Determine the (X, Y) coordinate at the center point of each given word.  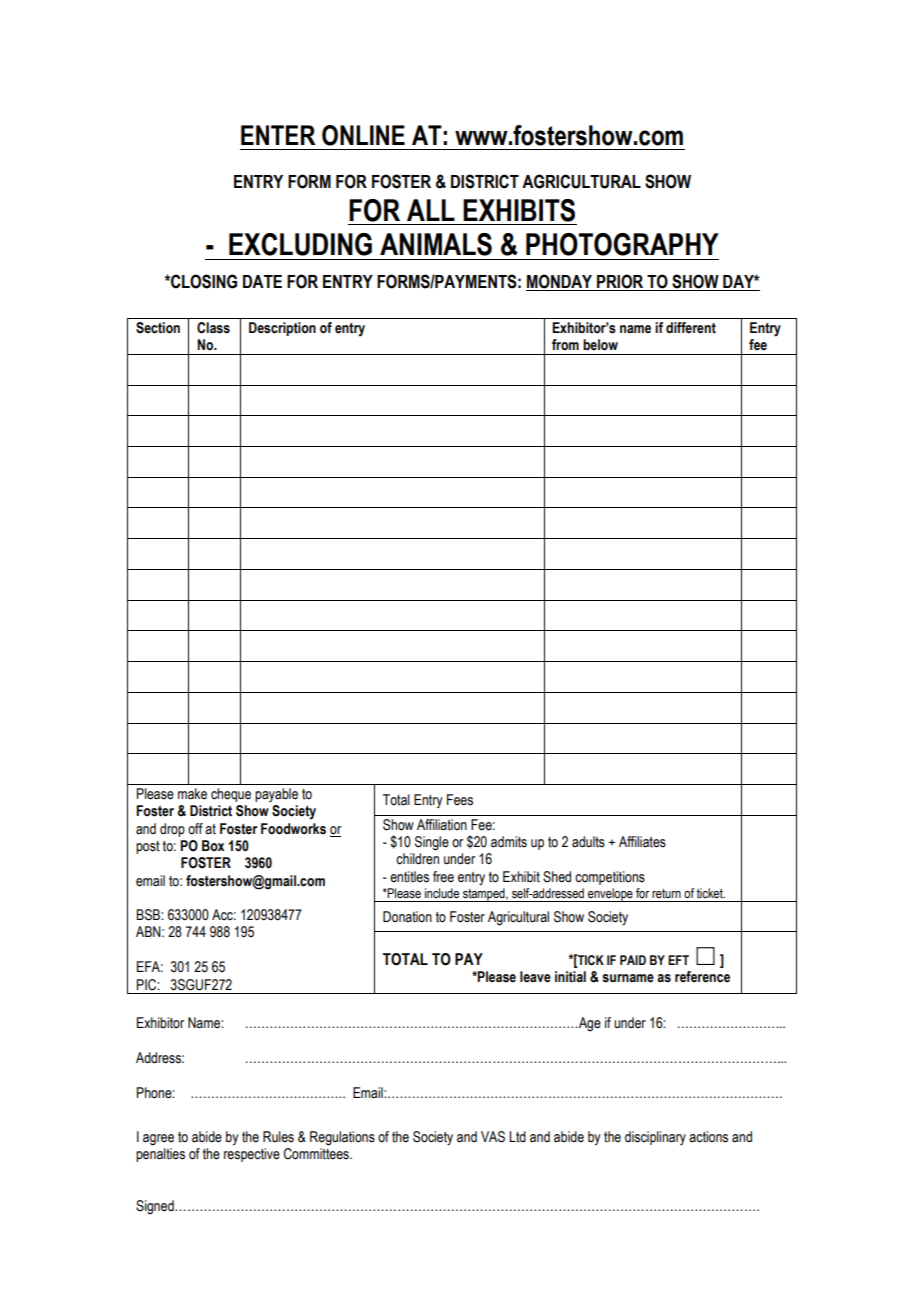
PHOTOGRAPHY (622, 244)
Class (213, 328)
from (565, 345)
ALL (431, 210)
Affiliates (642, 842)
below (600, 345)
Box (213, 845)
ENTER (278, 135)
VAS (493, 1137)
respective (252, 1155)
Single (432, 843)
